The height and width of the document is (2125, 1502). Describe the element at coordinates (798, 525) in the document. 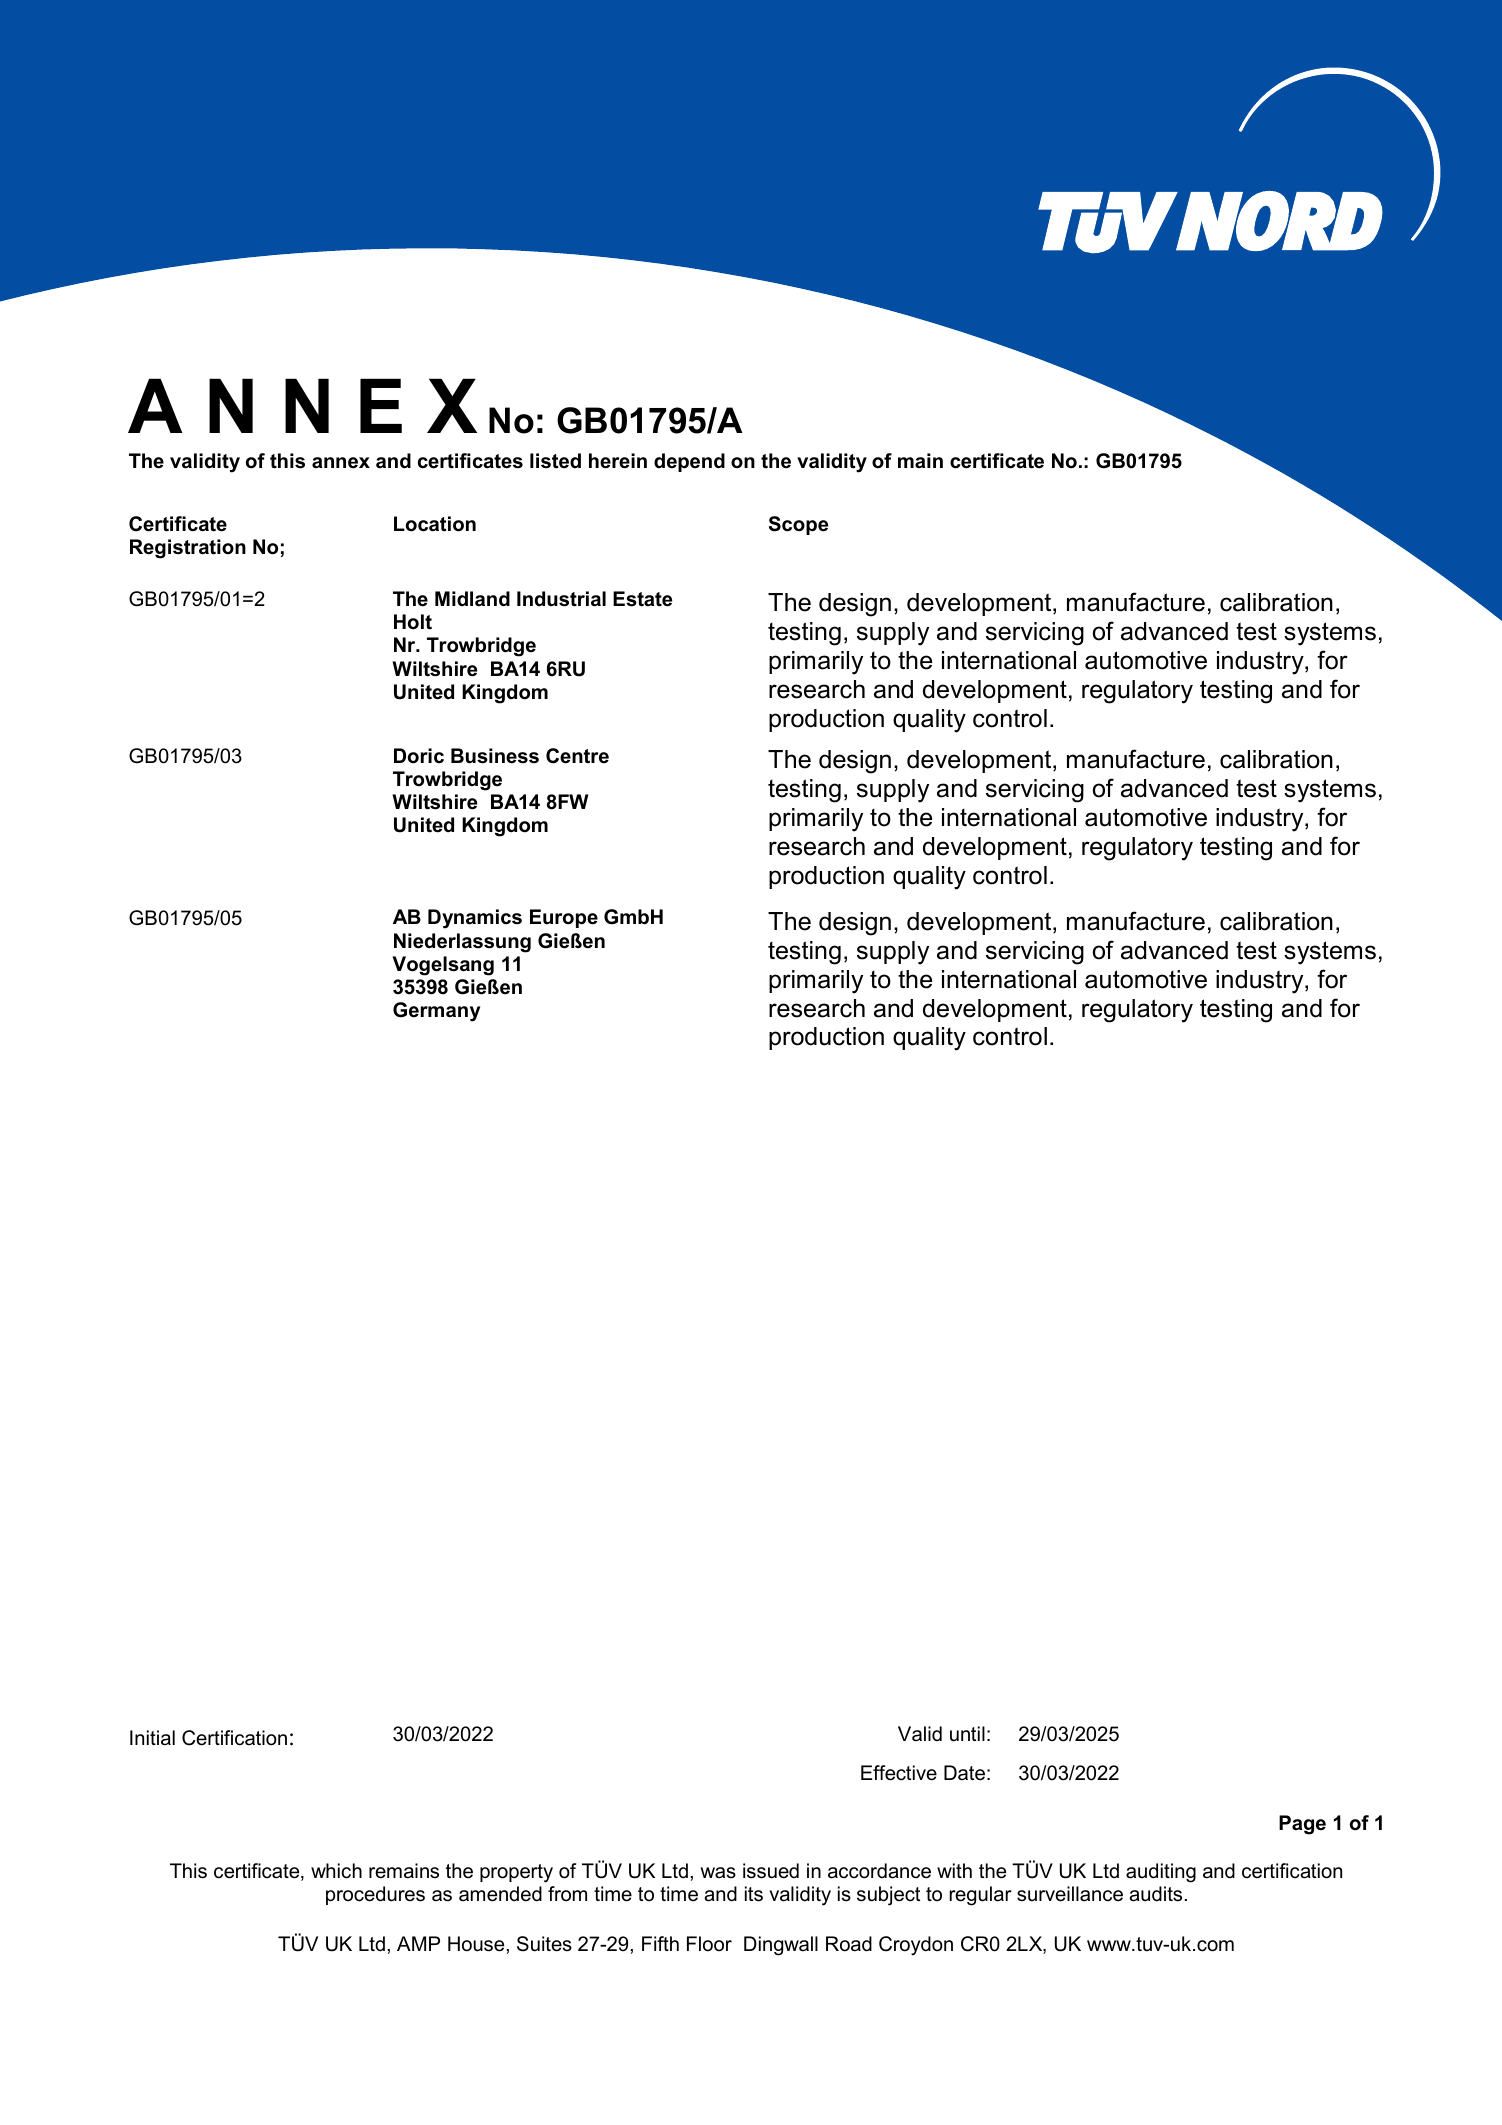

I see `Scope` at that location.
